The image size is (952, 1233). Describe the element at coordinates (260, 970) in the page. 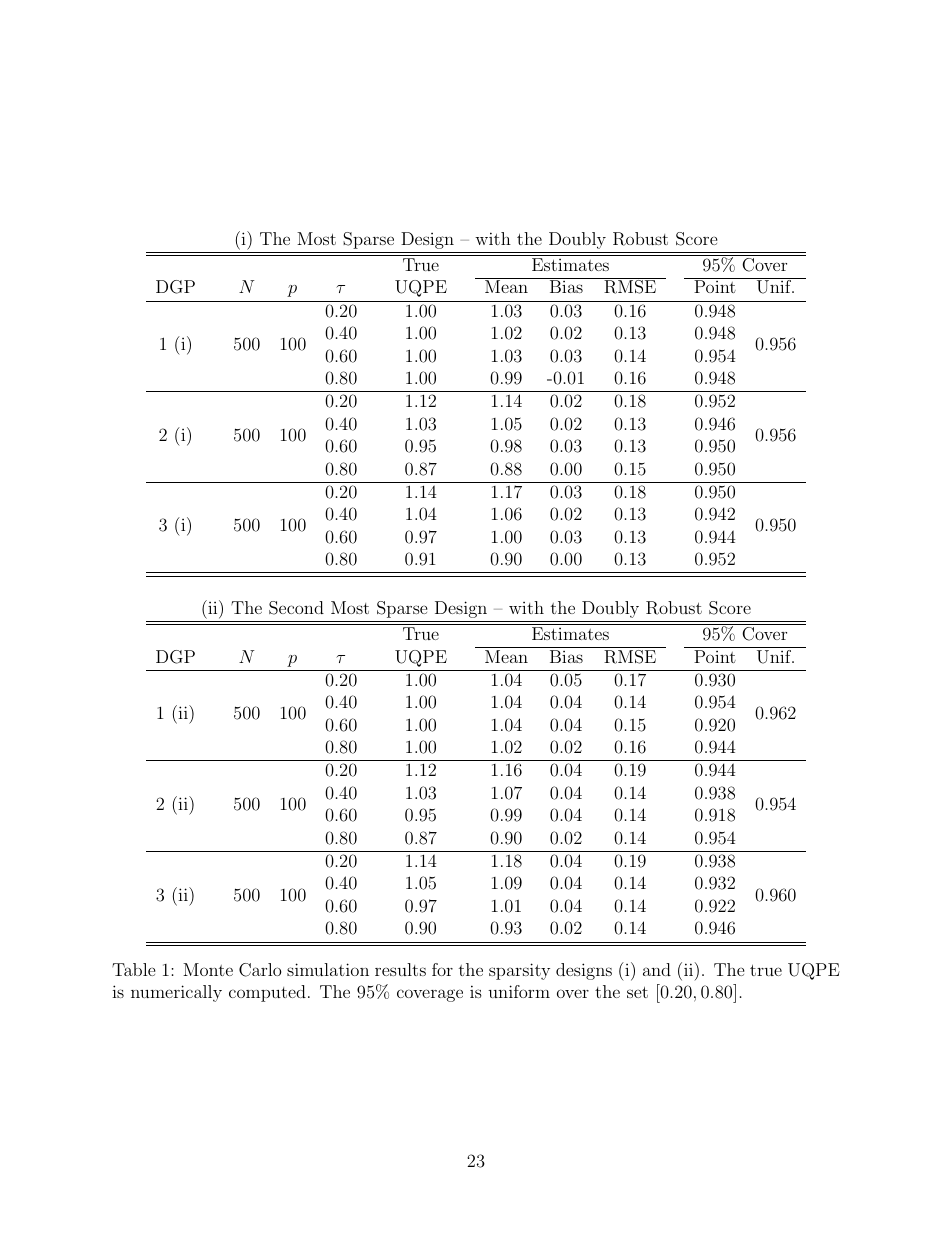

I see `Carlo` at that location.
